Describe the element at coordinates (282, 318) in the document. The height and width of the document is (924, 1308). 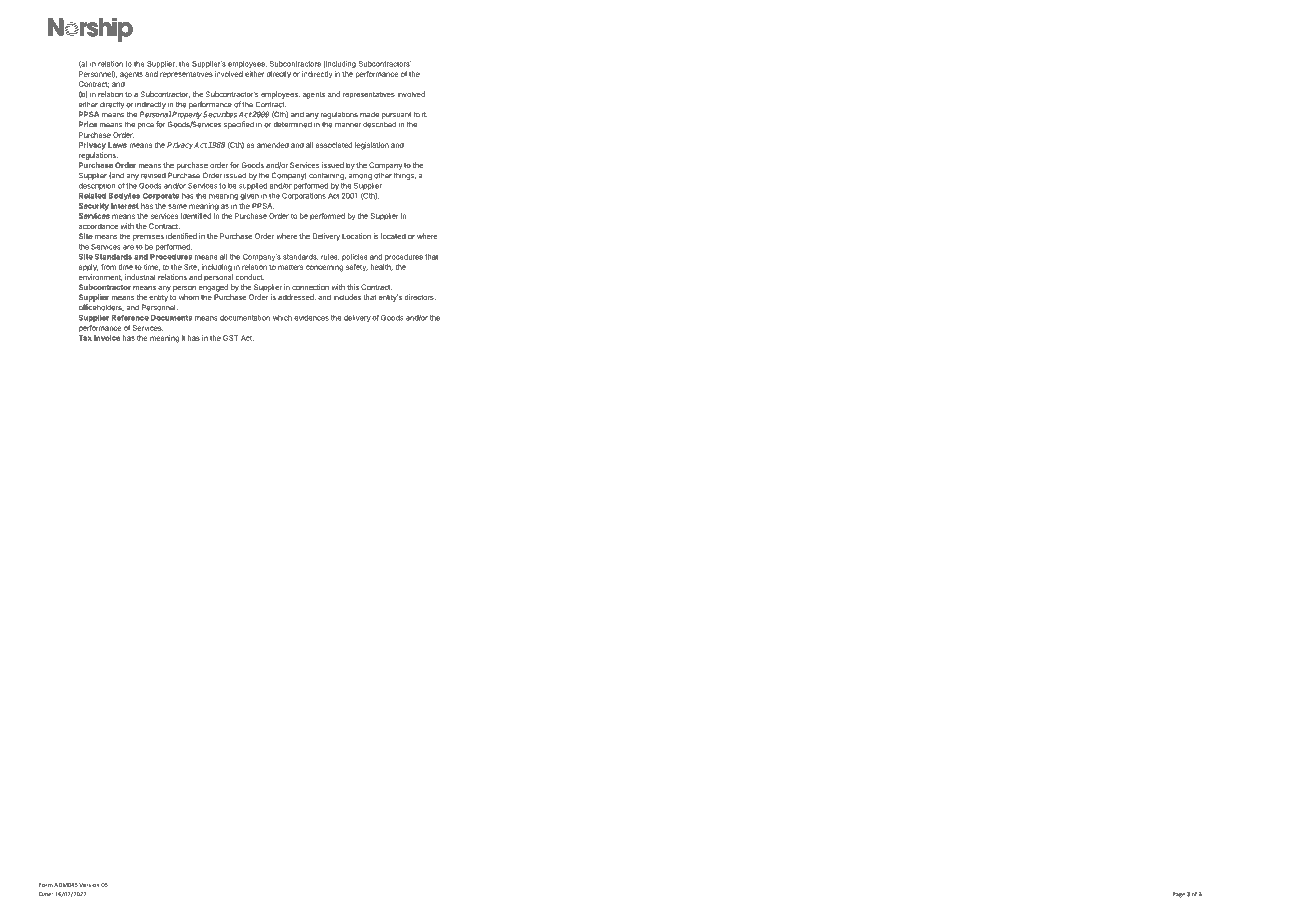
I see `which` at that location.
